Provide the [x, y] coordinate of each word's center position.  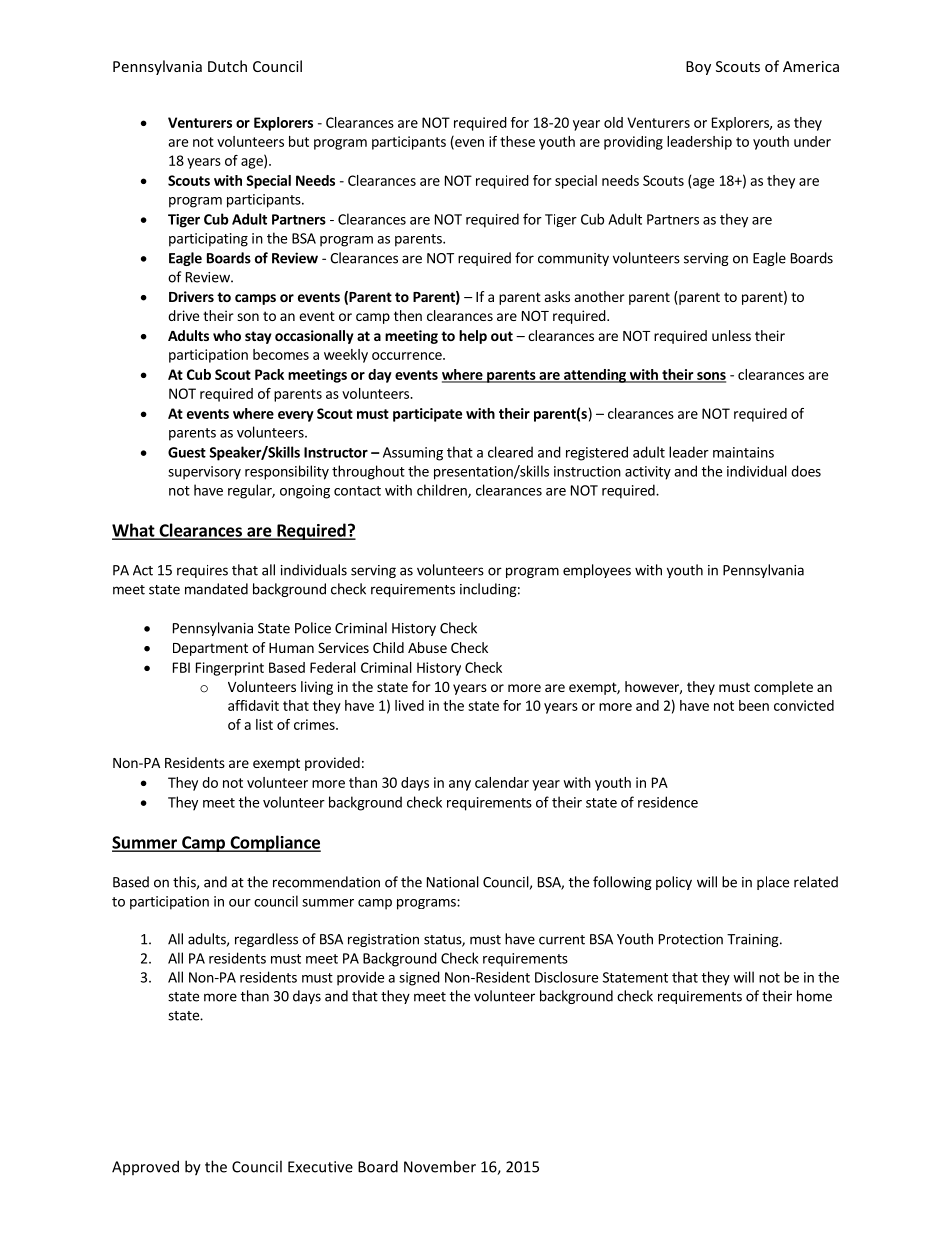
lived [409, 705]
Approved [145, 1167]
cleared [510, 452]
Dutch [227, 66]
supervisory [204, 473]
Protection [691, 939]
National [453, 882]
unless [731, 335]
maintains [743, 452]
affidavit [253, 705]
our [240, 903]
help [473, 337]
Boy [698, 68]
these [517, 141]
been [754, 705]
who [227, 335]
